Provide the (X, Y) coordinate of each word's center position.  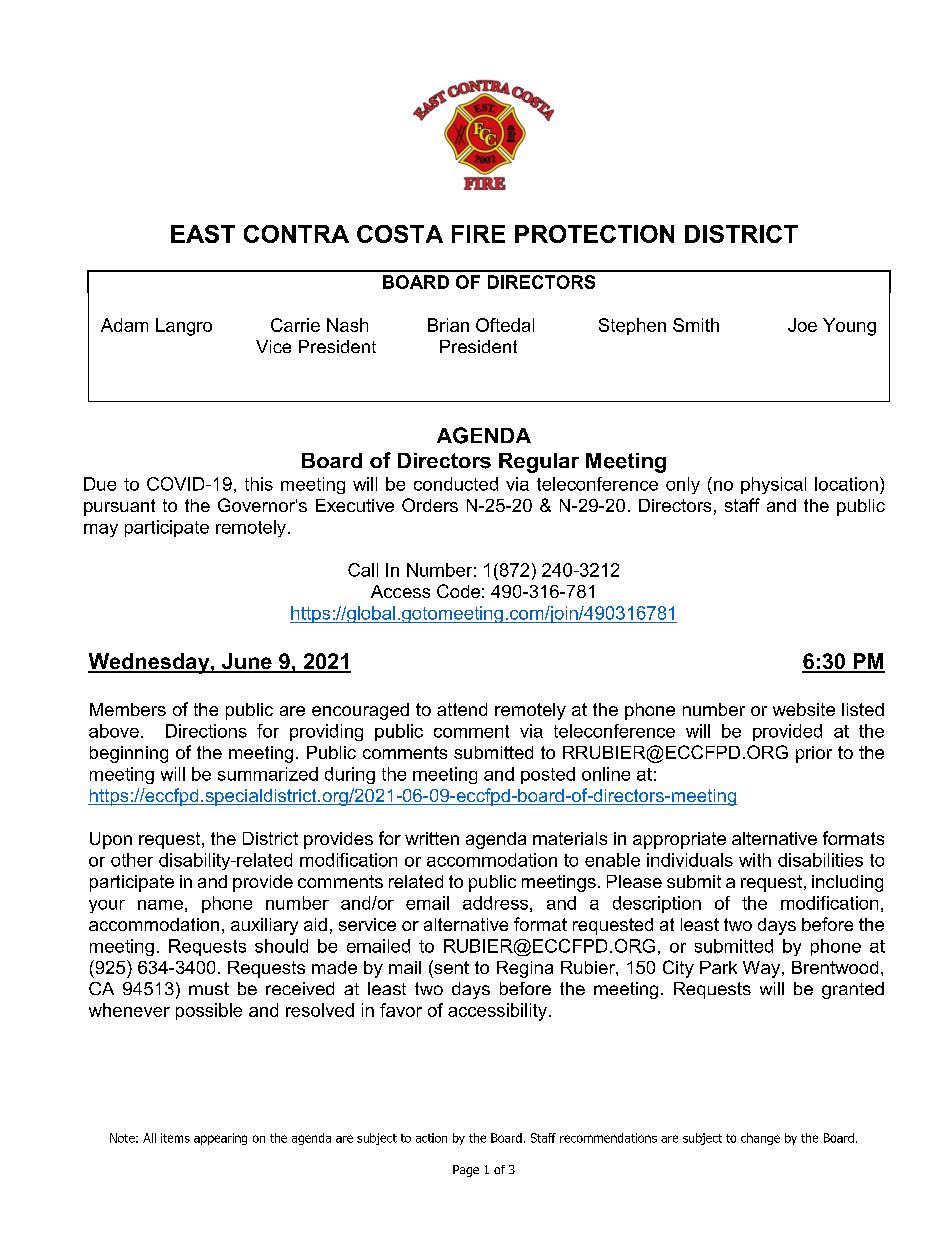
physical (773, 485)
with (755, 860)
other (132, 860)
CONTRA (296, 234)
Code (458, 591)
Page (466, 1171)
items (175, 1138)
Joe (802, 325)
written (432, 838)
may (101, 530)
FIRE (478, 234)
